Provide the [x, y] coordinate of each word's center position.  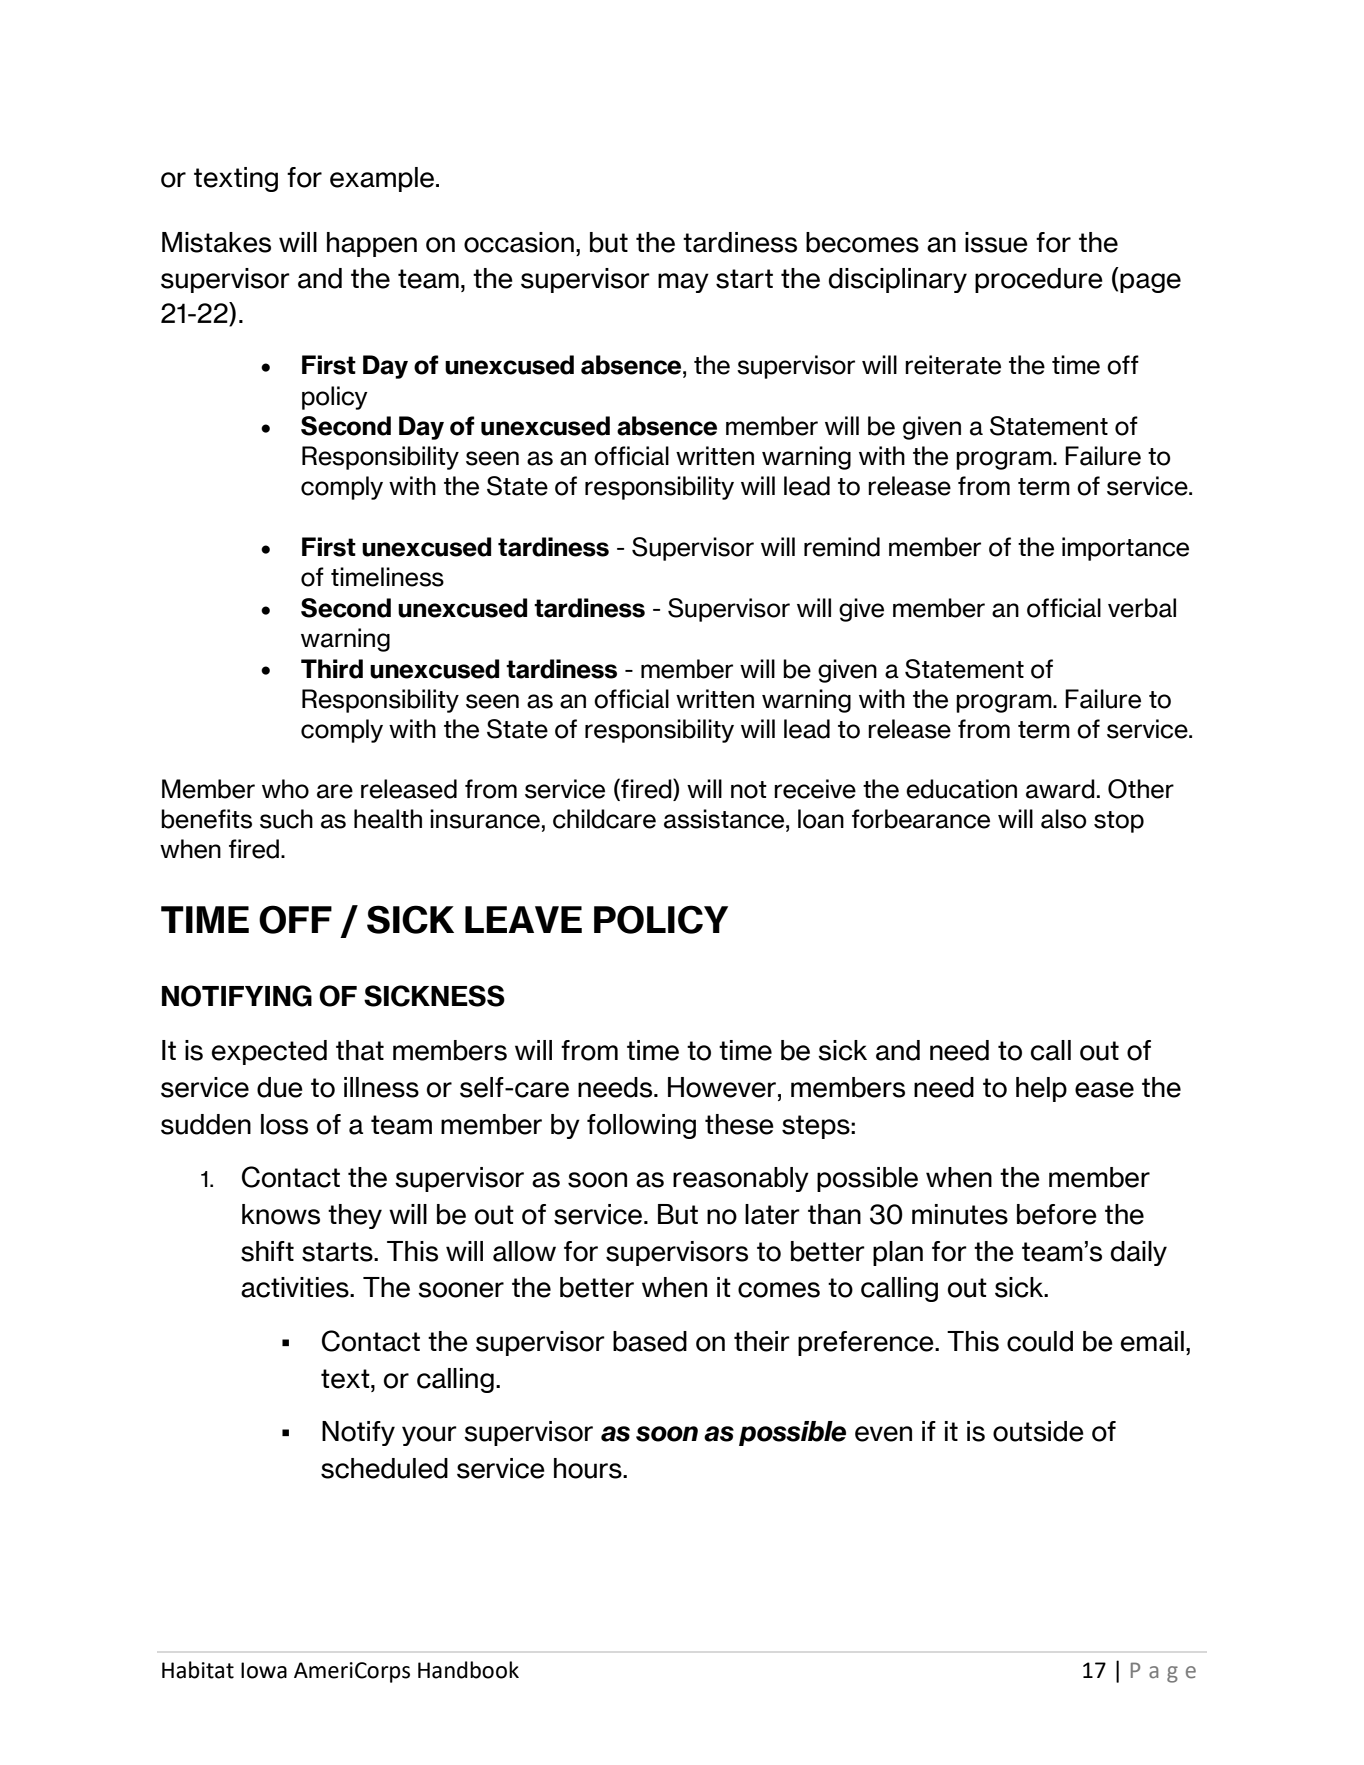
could [1040, 1341]
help [1041, 1089]
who [285, 789]
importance [1125, 549]
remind [842, 547]
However [722, 1087]
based [650, 1341]
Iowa [264, 1670]
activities [296, 1287]
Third [332, 669]
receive [815, 789]
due [280, 1087]
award [1060, 789]
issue [996, 242]
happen [372, 244]
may [683, 283]
